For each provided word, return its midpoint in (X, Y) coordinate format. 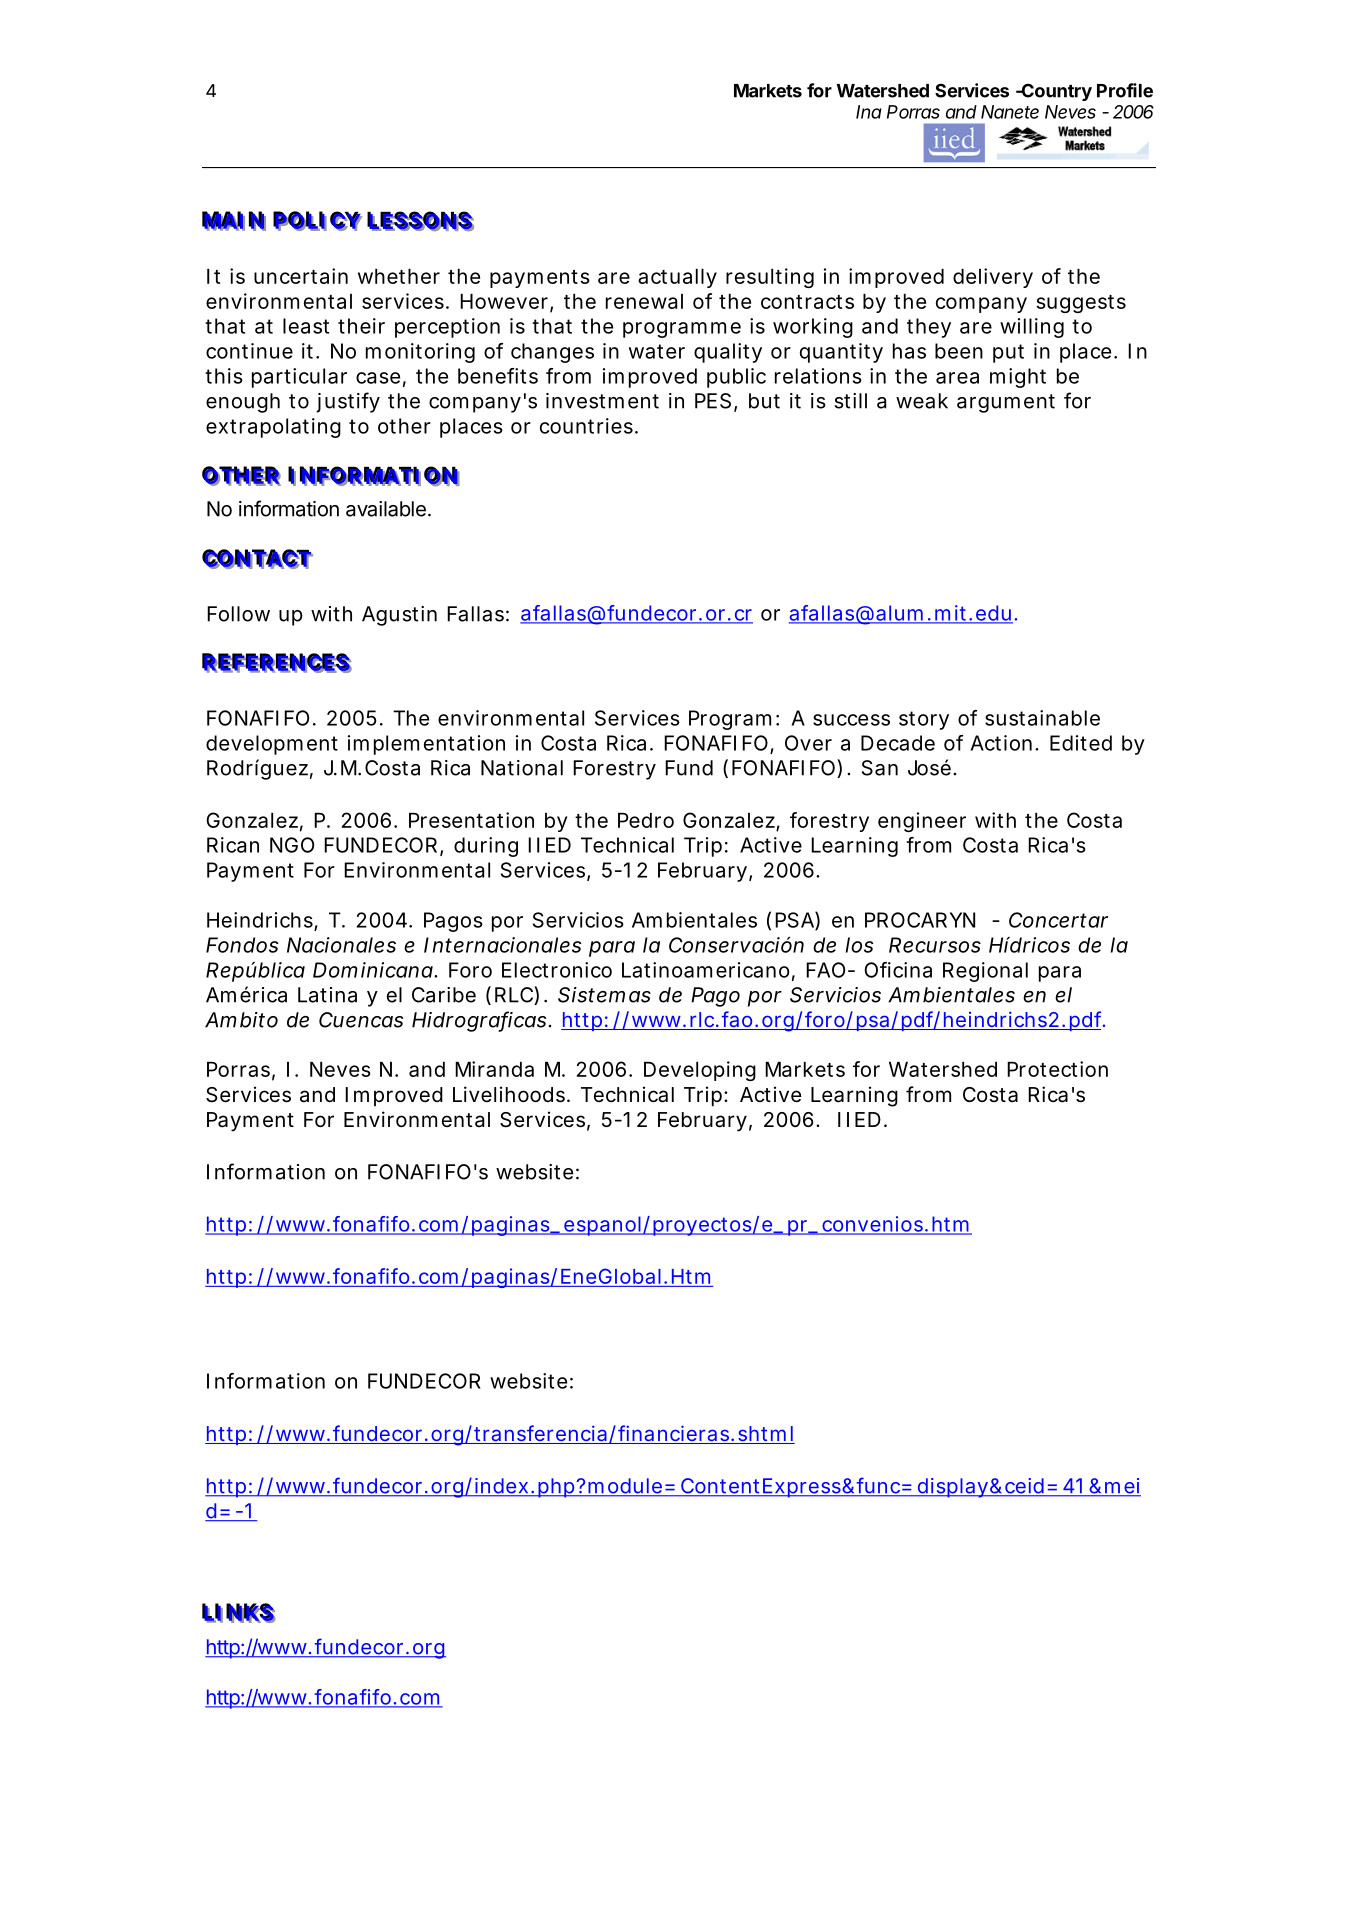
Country (1055, 92)
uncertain (301, 276)
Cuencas (361, 1020)
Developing (700, 1071)
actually (677, 278)
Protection (1057, 1069)
